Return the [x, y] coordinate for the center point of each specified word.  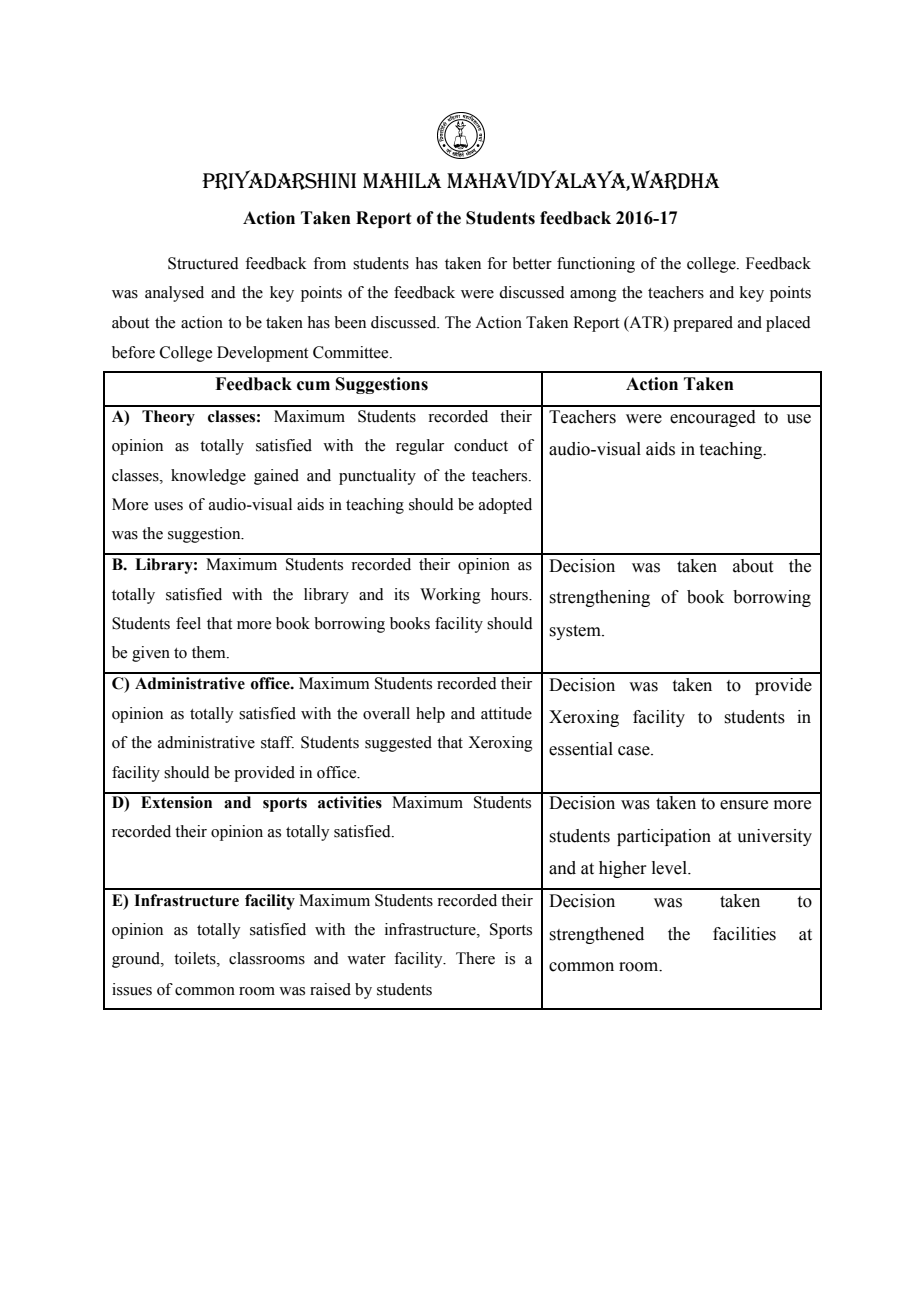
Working [450, 596]
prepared [703, 324]
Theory [168, 418]
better [532, 263]
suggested [398, 744]
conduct [481, 445]
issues [132, 989]
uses [168, 506]
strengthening [600, 598]
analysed [174, 294]
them [210, 652]
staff [277, 742]
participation [664, 837]
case [635, 751]
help [430, 715]
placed [788, 324]
